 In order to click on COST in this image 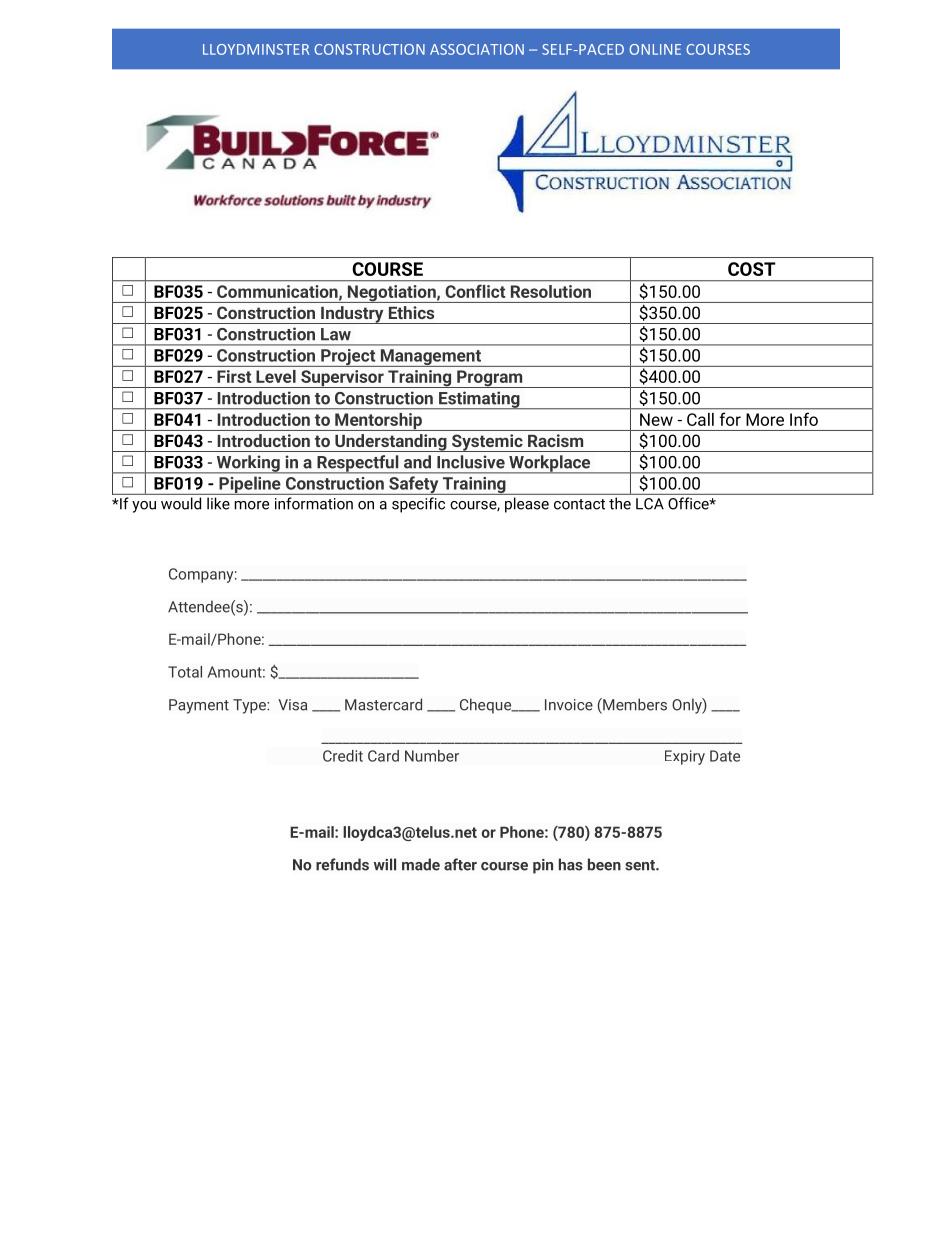, I will do `click(752, 269)`.
